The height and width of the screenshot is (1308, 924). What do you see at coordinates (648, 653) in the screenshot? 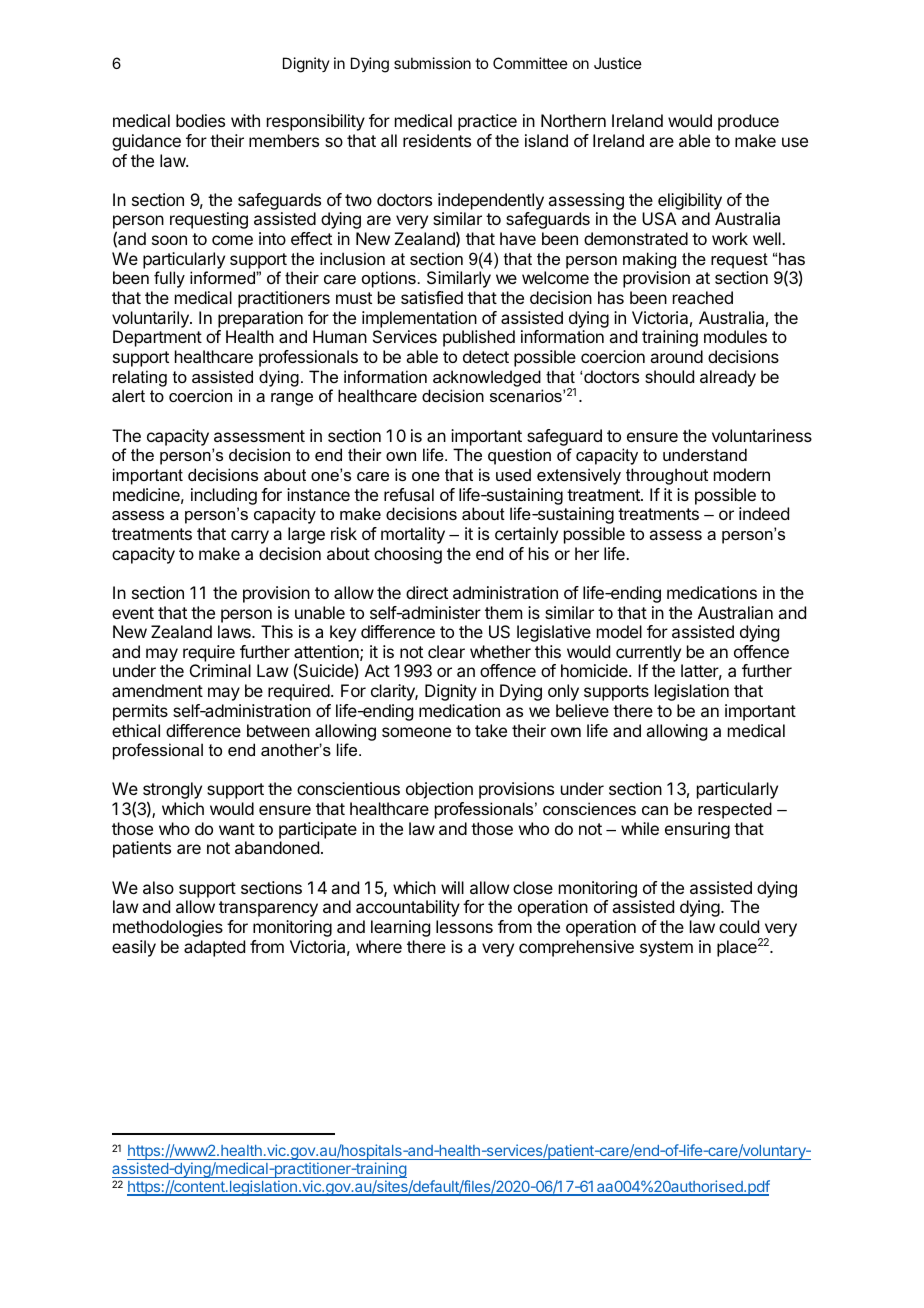
I see `currently` at bounding box center [648, 653].
